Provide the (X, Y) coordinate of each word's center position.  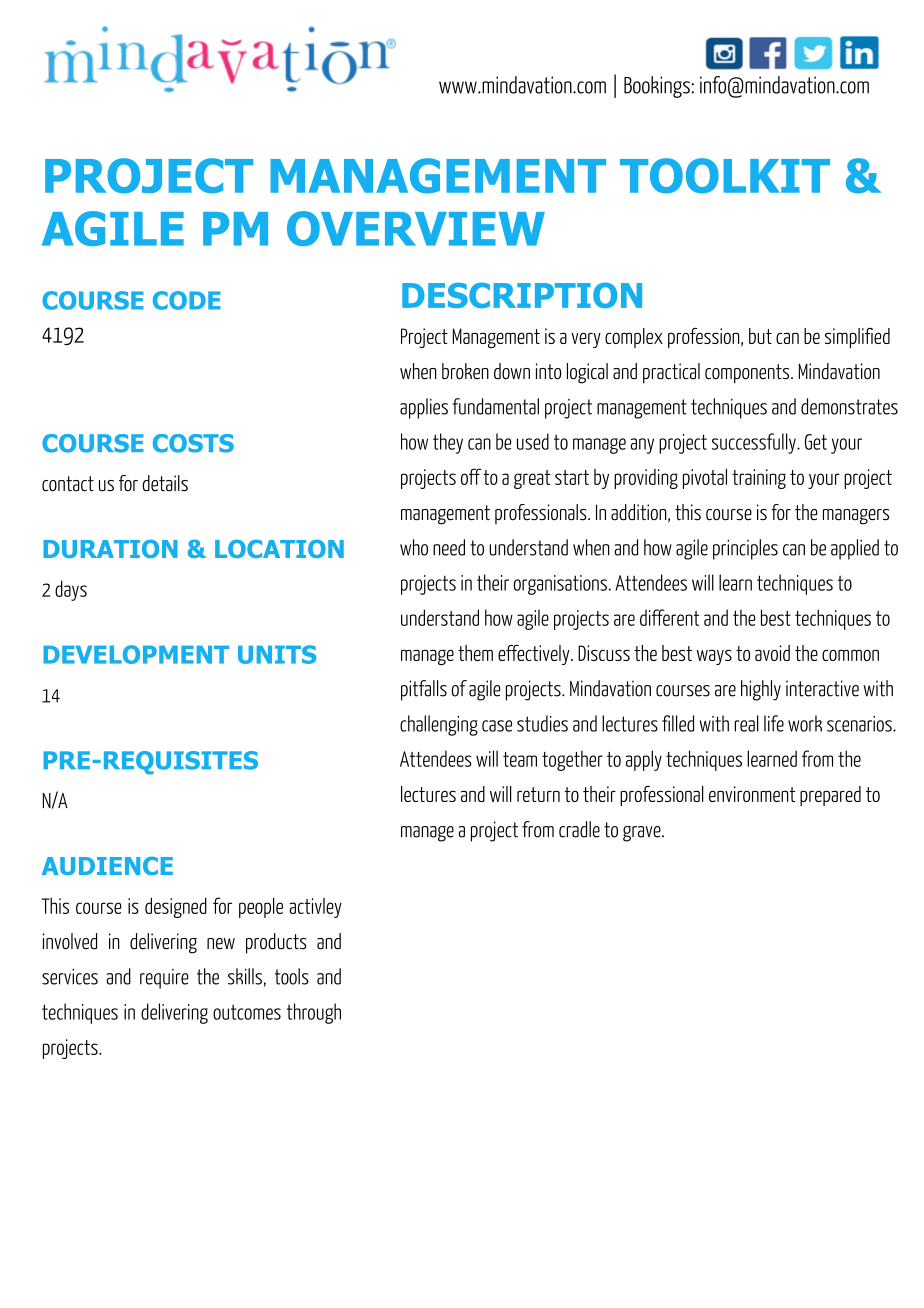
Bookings (657, 87)
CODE (187, 300)
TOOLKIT (725, 175)
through (314, 1013)
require (164, 979)
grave (643, 834)
